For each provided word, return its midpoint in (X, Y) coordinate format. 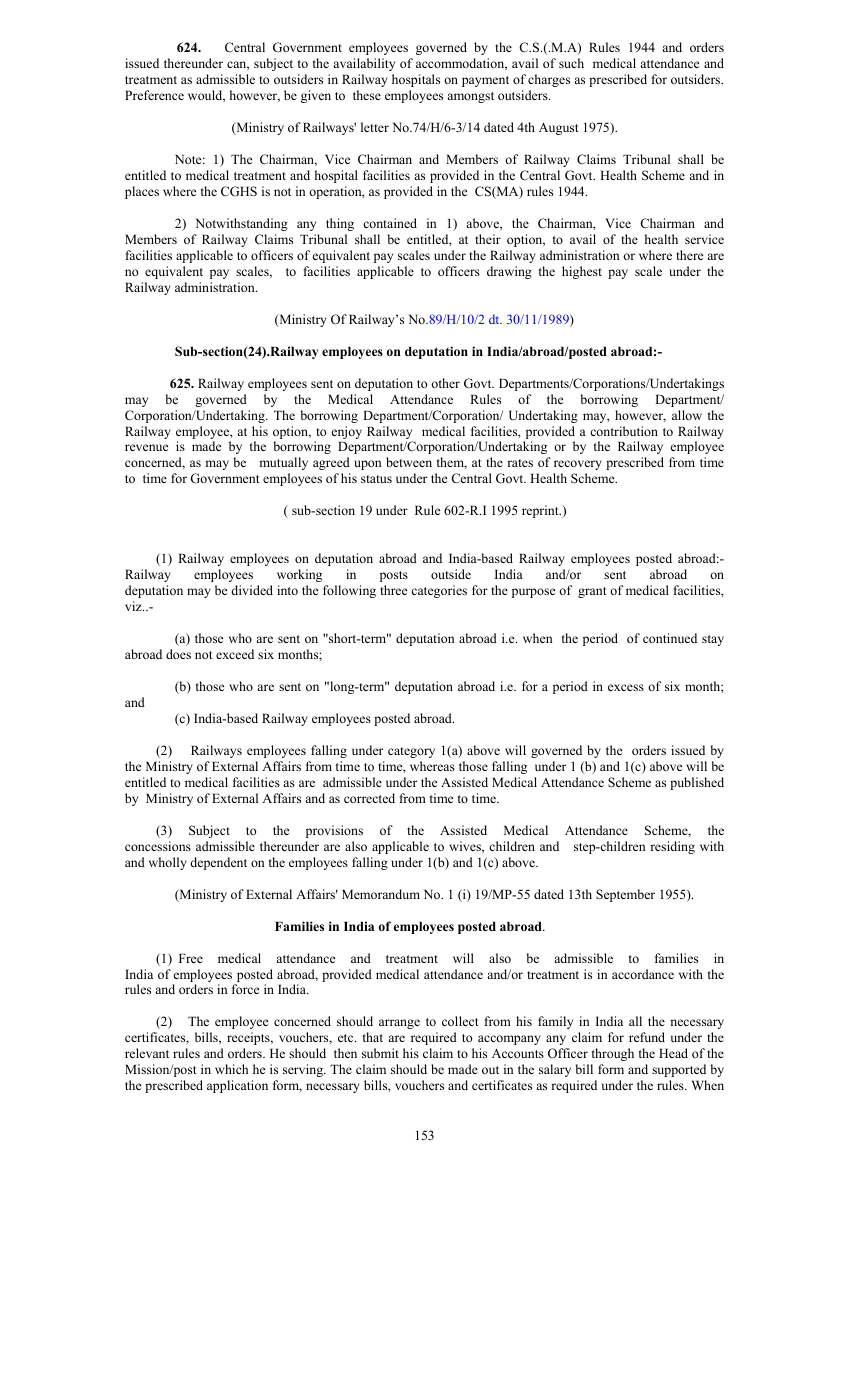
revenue (146, 447)
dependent (218, 863)
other (445, 383)
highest (582, 272)
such (571, 63)
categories (439, 591)
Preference (154, 95)
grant (592, 592)
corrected (369, 798)
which (231, 1069)
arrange (399, 1024)
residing (672, 847)
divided (252, 590)
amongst (470, 97)
